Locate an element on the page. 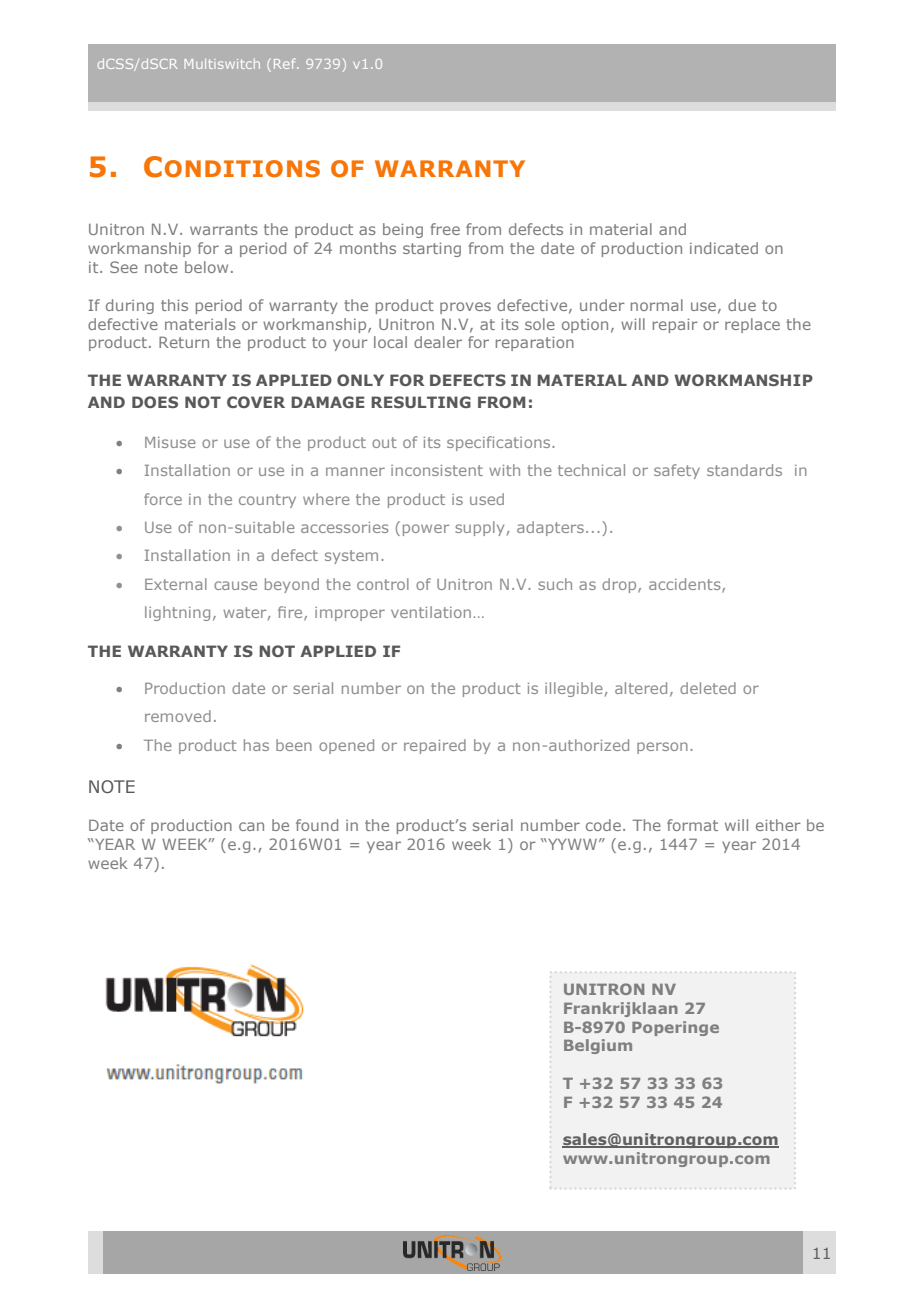 Image resolution: width=924 pixels, height=1308 pixels. free is located at coordinates (445, 229).
